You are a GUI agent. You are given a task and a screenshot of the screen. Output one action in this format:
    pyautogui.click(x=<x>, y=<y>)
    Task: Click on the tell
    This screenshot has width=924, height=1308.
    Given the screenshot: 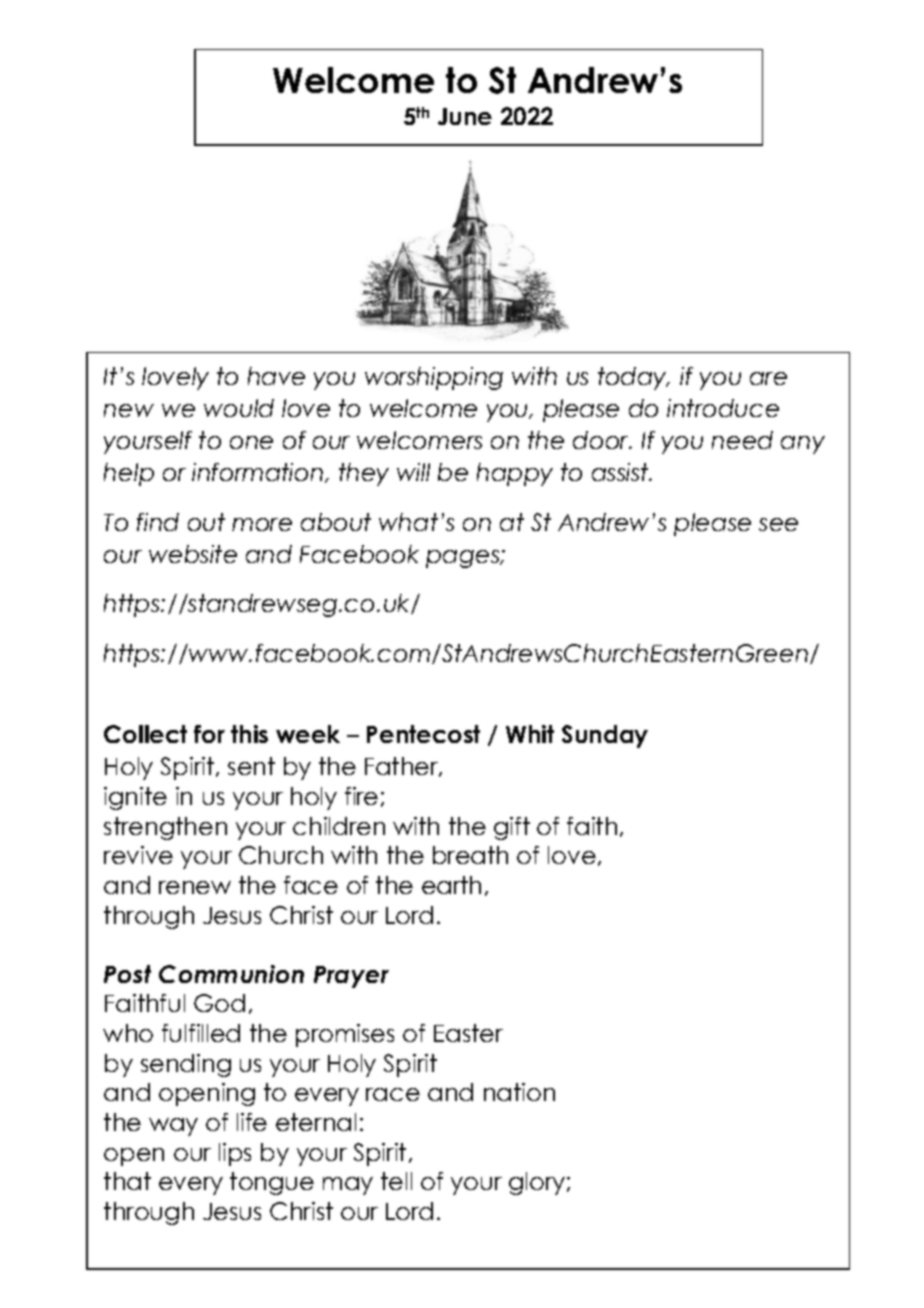 What is the action you would take?
    pyautogui.click(x=396, y=1181)
